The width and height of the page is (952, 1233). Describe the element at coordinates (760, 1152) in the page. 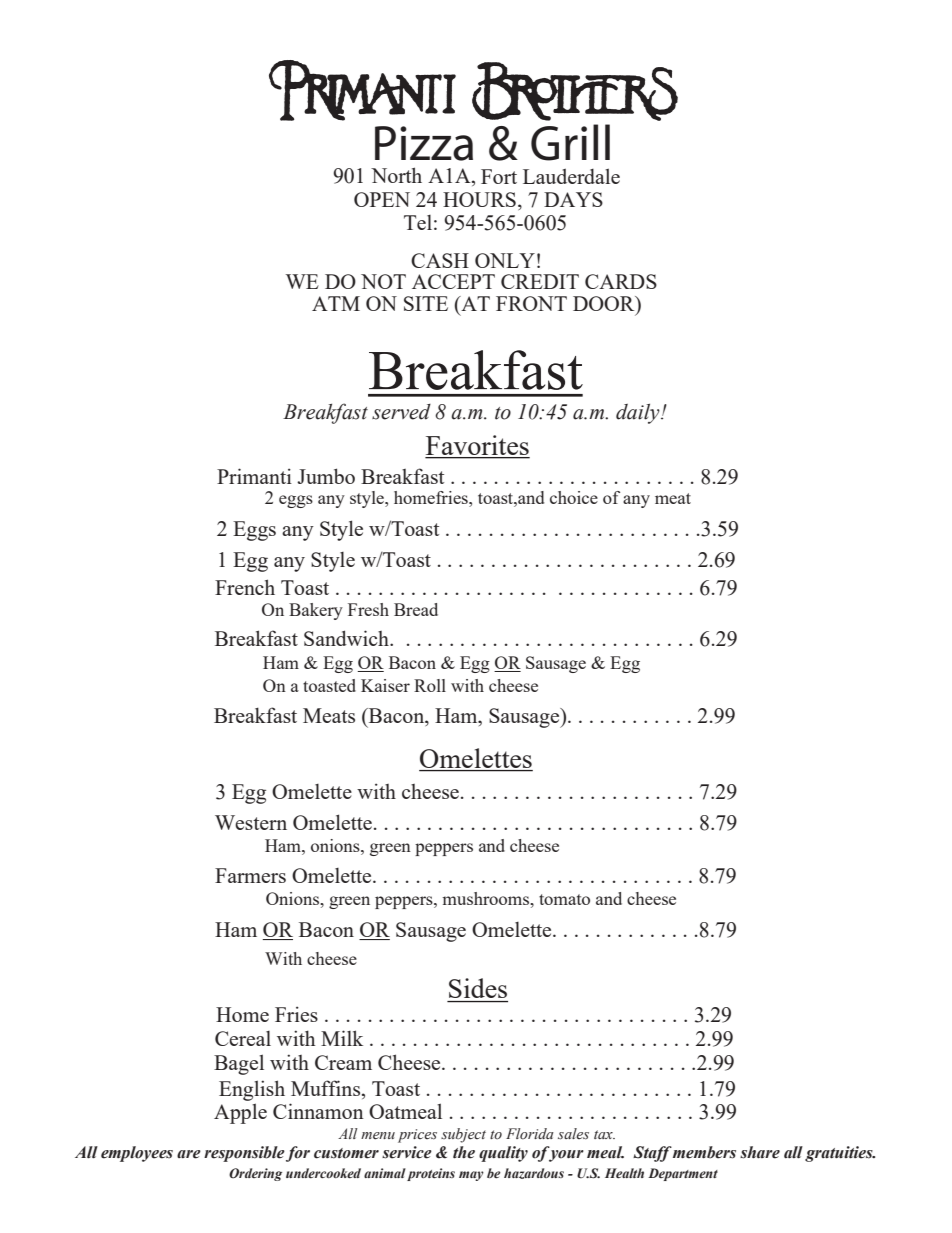

I see `share` at that location.
